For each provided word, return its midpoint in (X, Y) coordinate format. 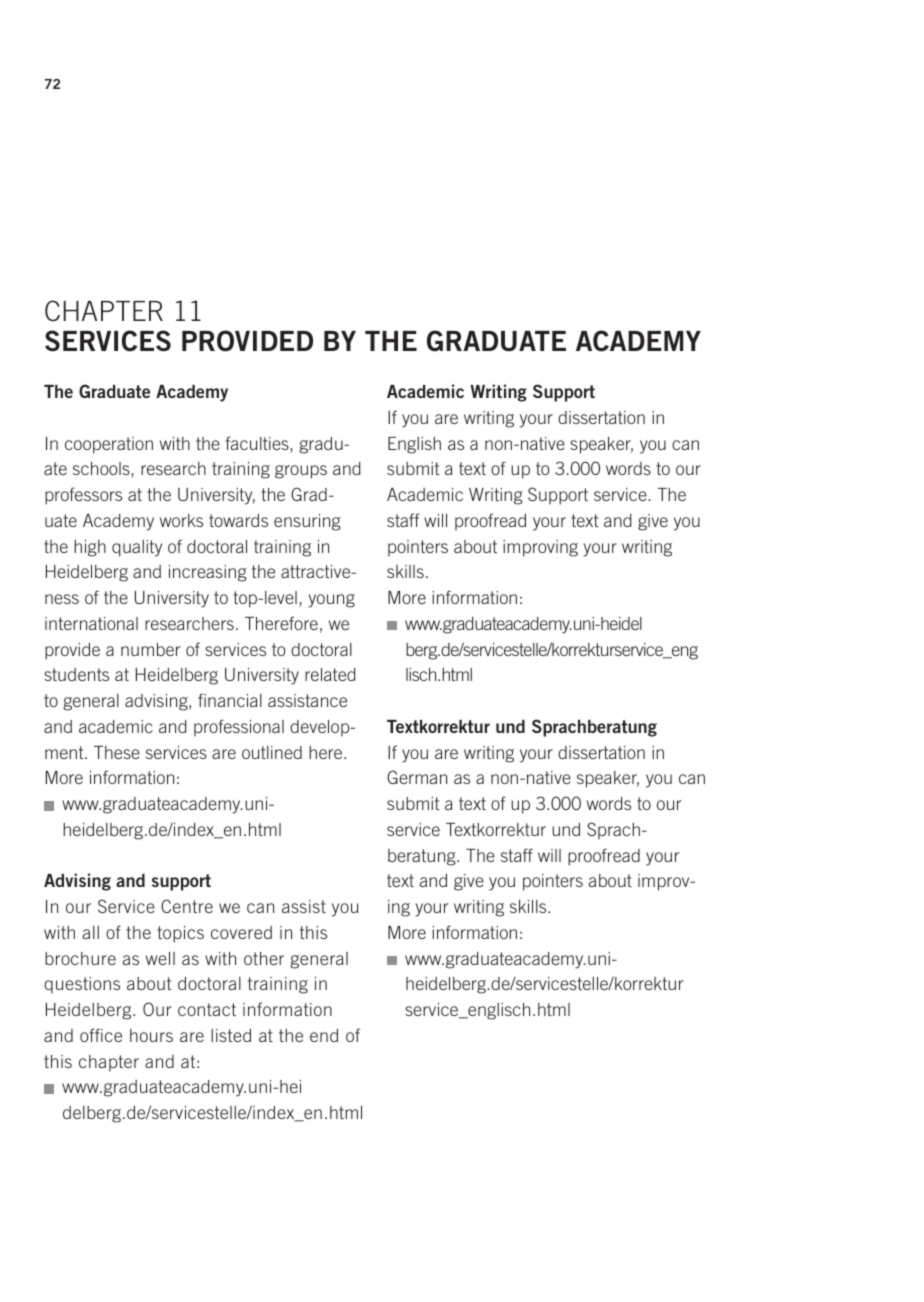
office (101, 1035)
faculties (258, 444)
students (76, 674)
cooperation (109, 445)
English (414, 445)
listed (231, 1035)
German (417, 777)
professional (239, 727)
